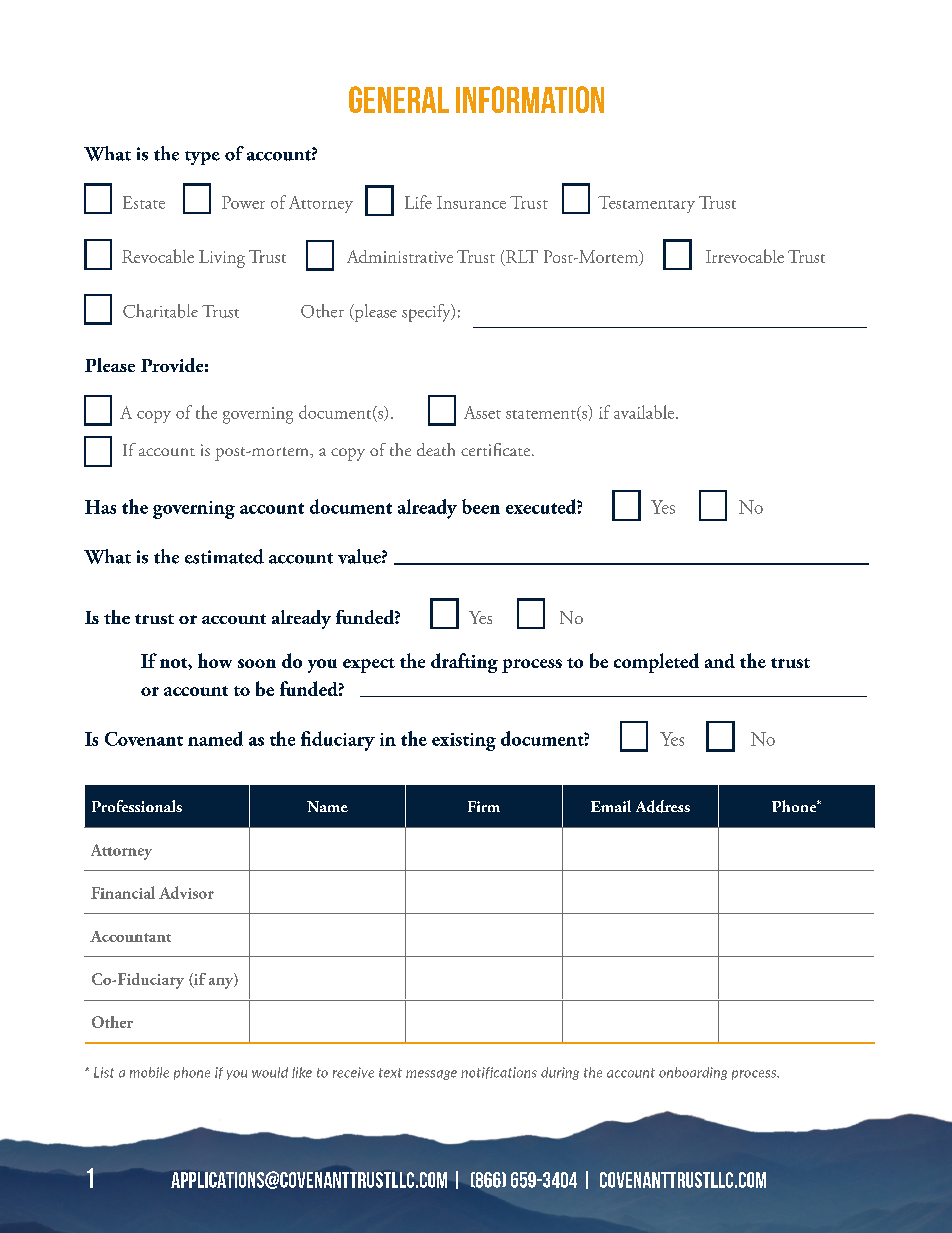 The width and height of the document is (952, 1233). What do you see at coordinates (100, 507) in the document?
I see `Has` at bounding box center [100, 507].
